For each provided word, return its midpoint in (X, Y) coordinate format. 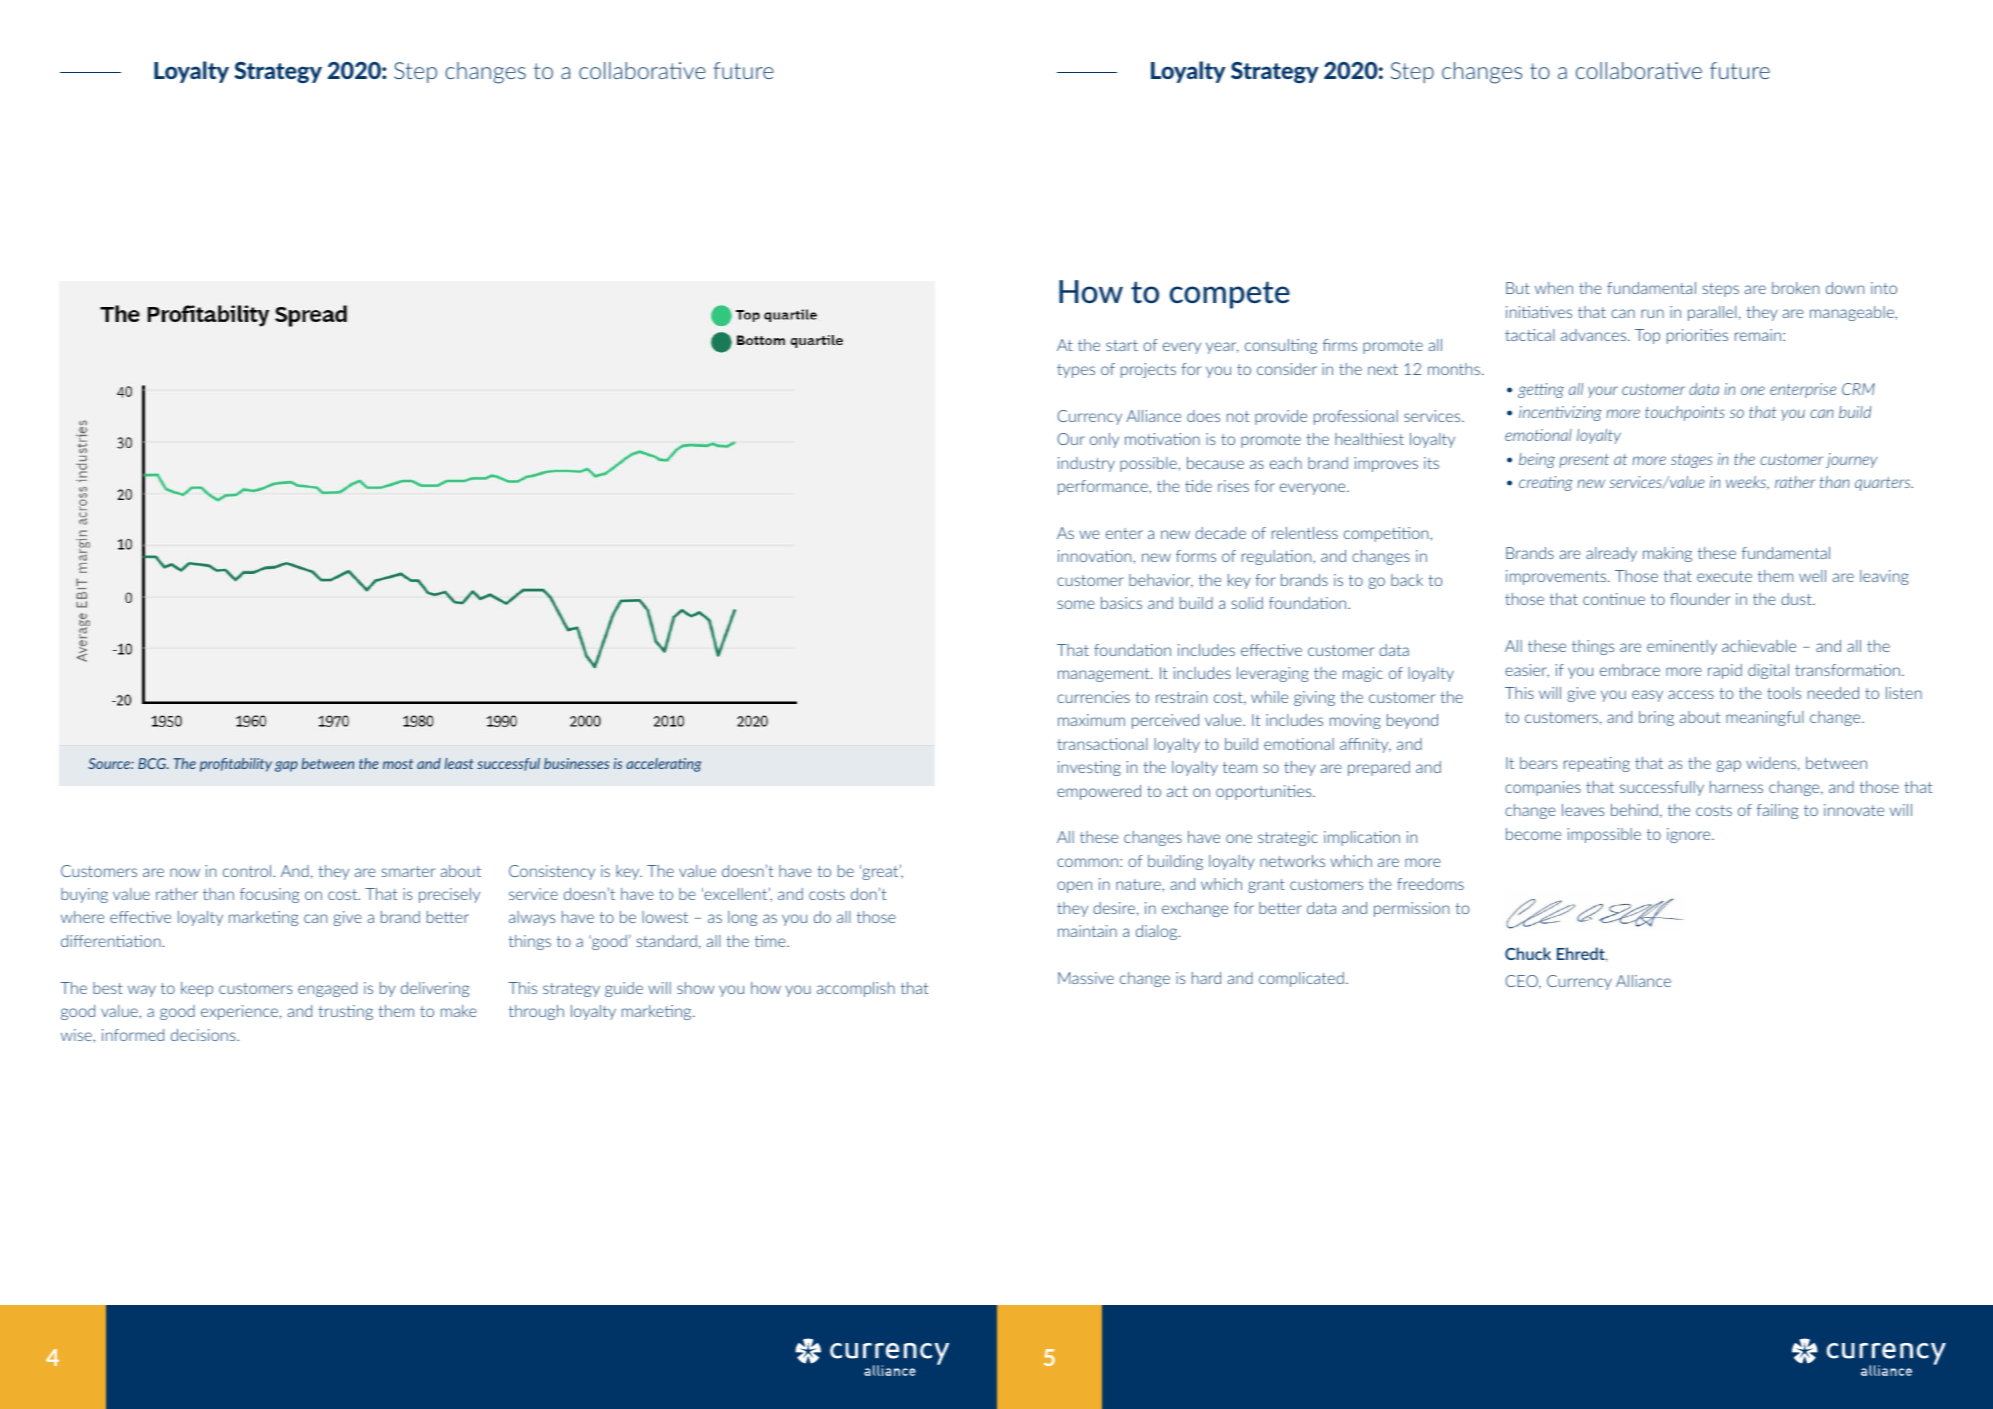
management (1105, 675)
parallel (1712, 313)
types (1076, 371)
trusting (345, 1012)
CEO (1523, 982)
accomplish (856, 989)
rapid (1725, 671)
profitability (236, 765)
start (1122, 345)
